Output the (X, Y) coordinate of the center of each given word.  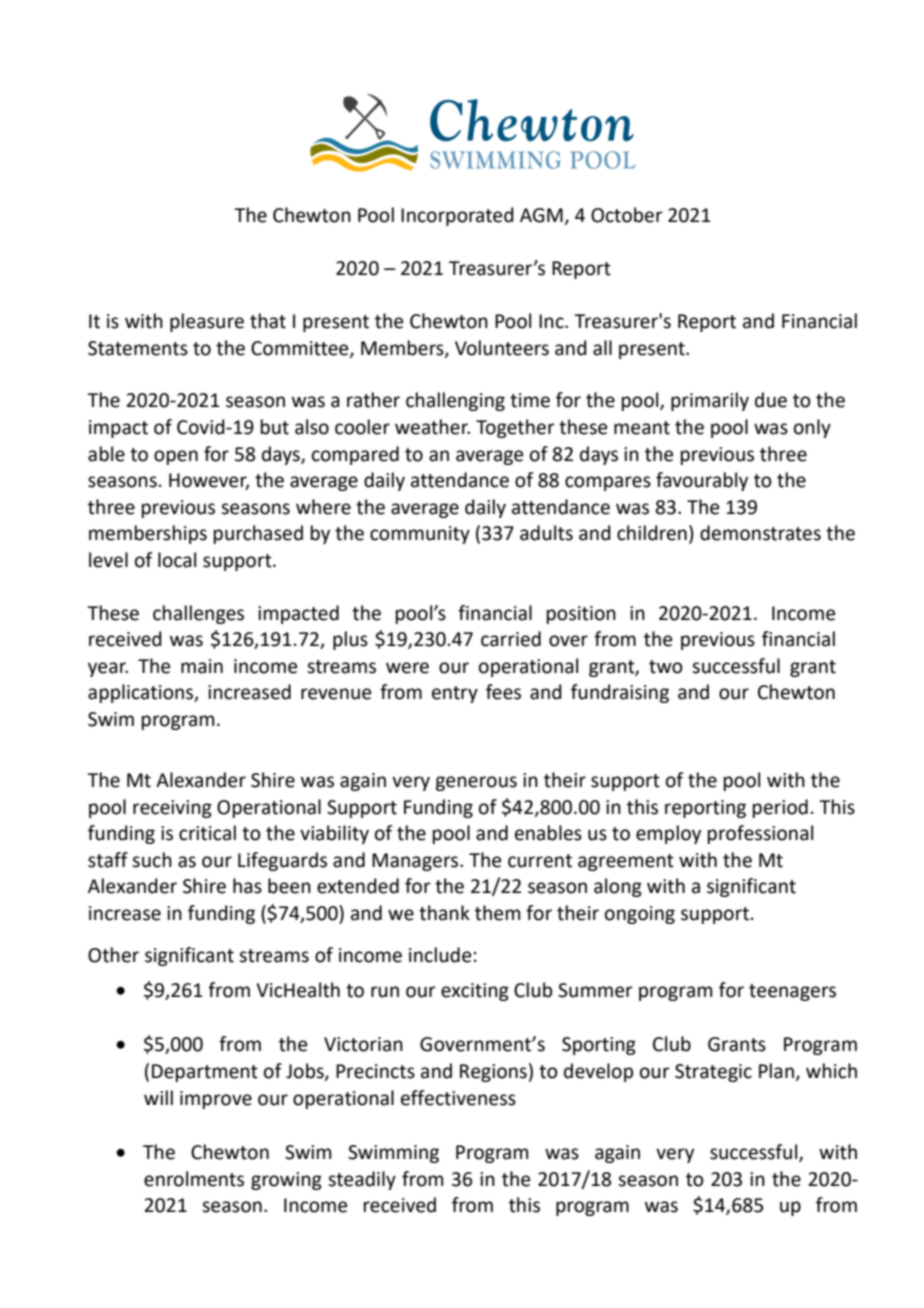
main (202, 666)
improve (216, 1100)
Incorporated (457, 216)
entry (455, 694)
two (666, 667)
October (627, 215)
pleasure (207, 322)
